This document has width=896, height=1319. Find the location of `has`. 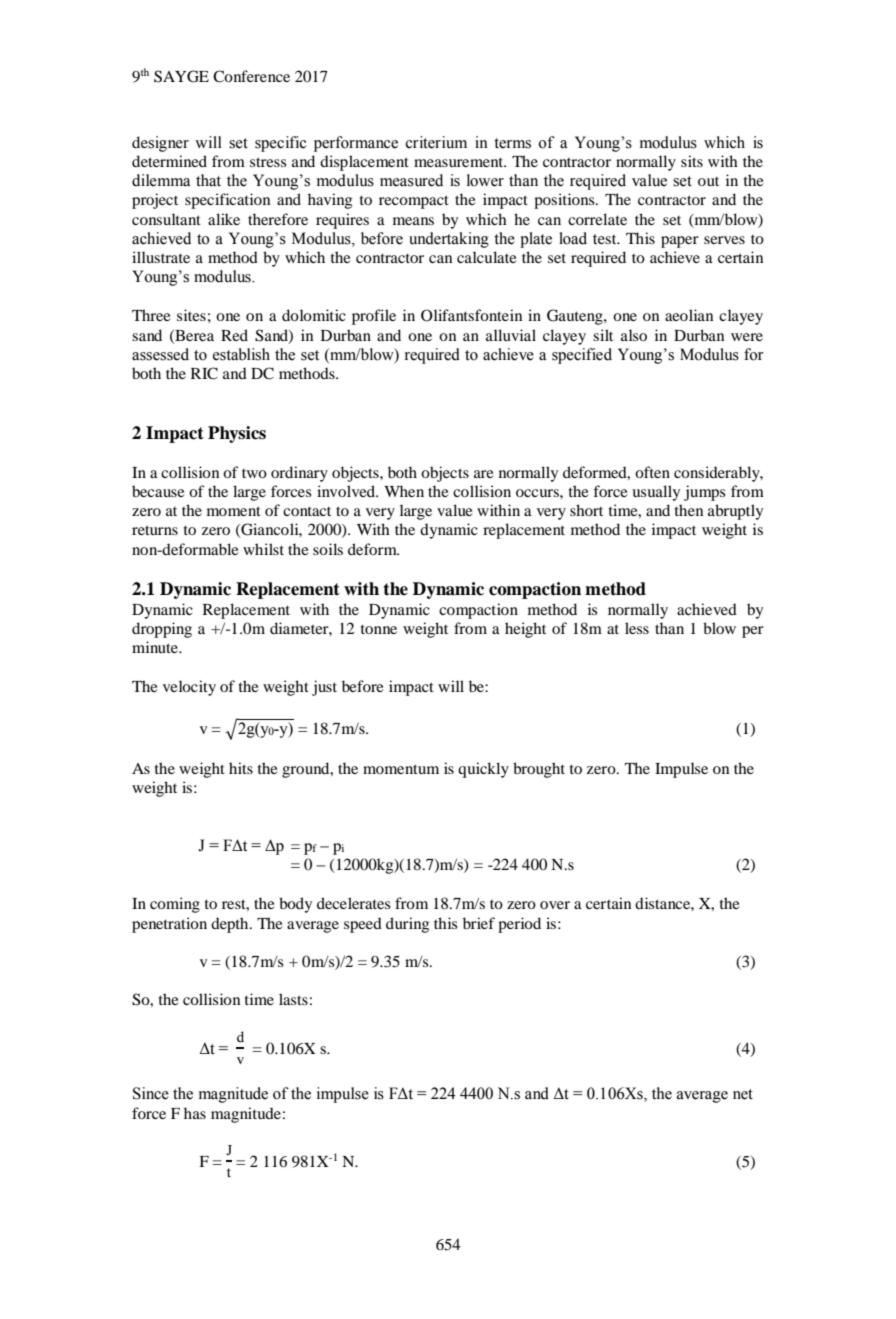

has is located at coordinates (195, 1113).
